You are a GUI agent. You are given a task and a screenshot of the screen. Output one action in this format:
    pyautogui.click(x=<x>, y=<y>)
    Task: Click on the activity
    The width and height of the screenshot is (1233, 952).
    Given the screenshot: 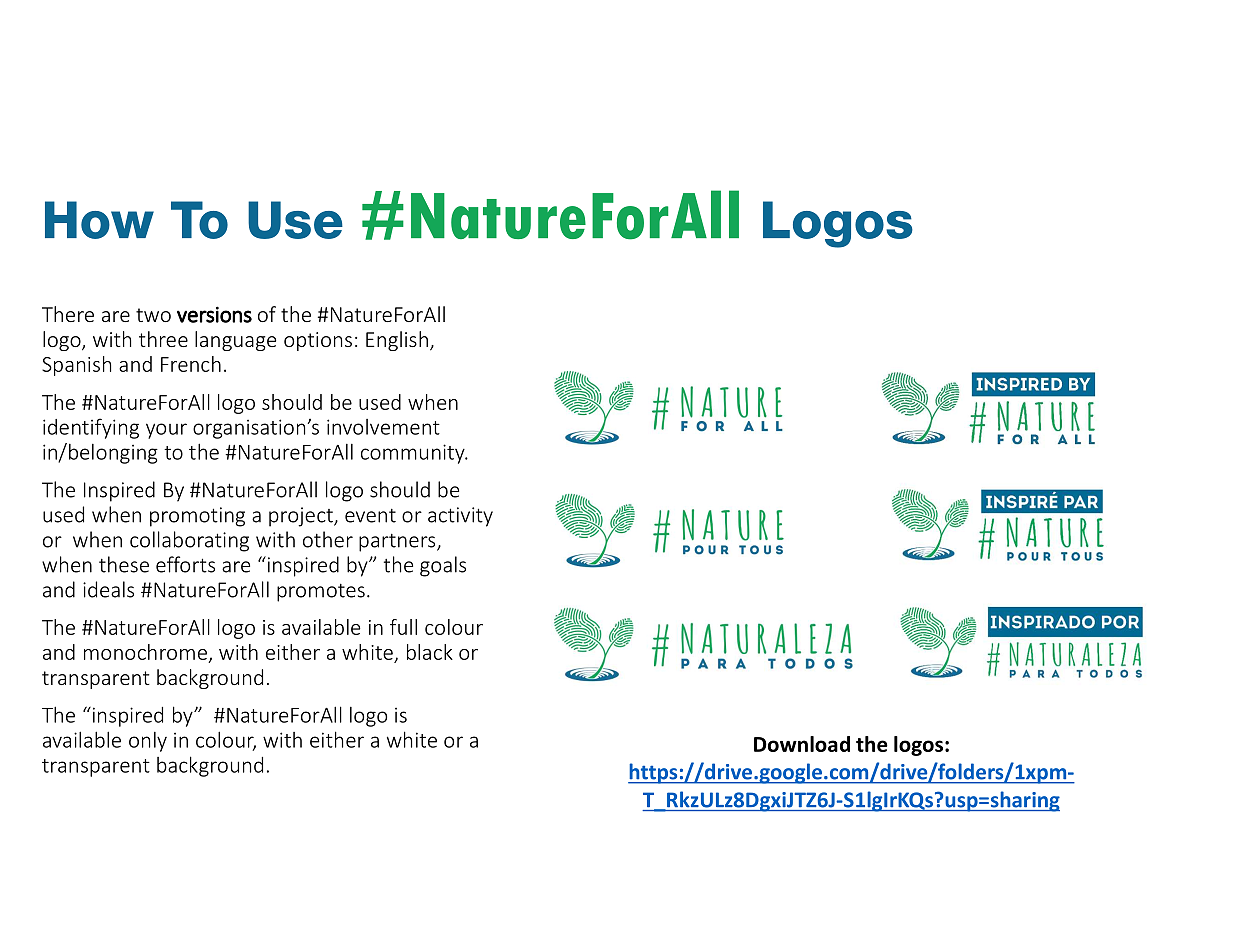 What is the action you would take?
    pyautogui.click(x=460, y=517)
